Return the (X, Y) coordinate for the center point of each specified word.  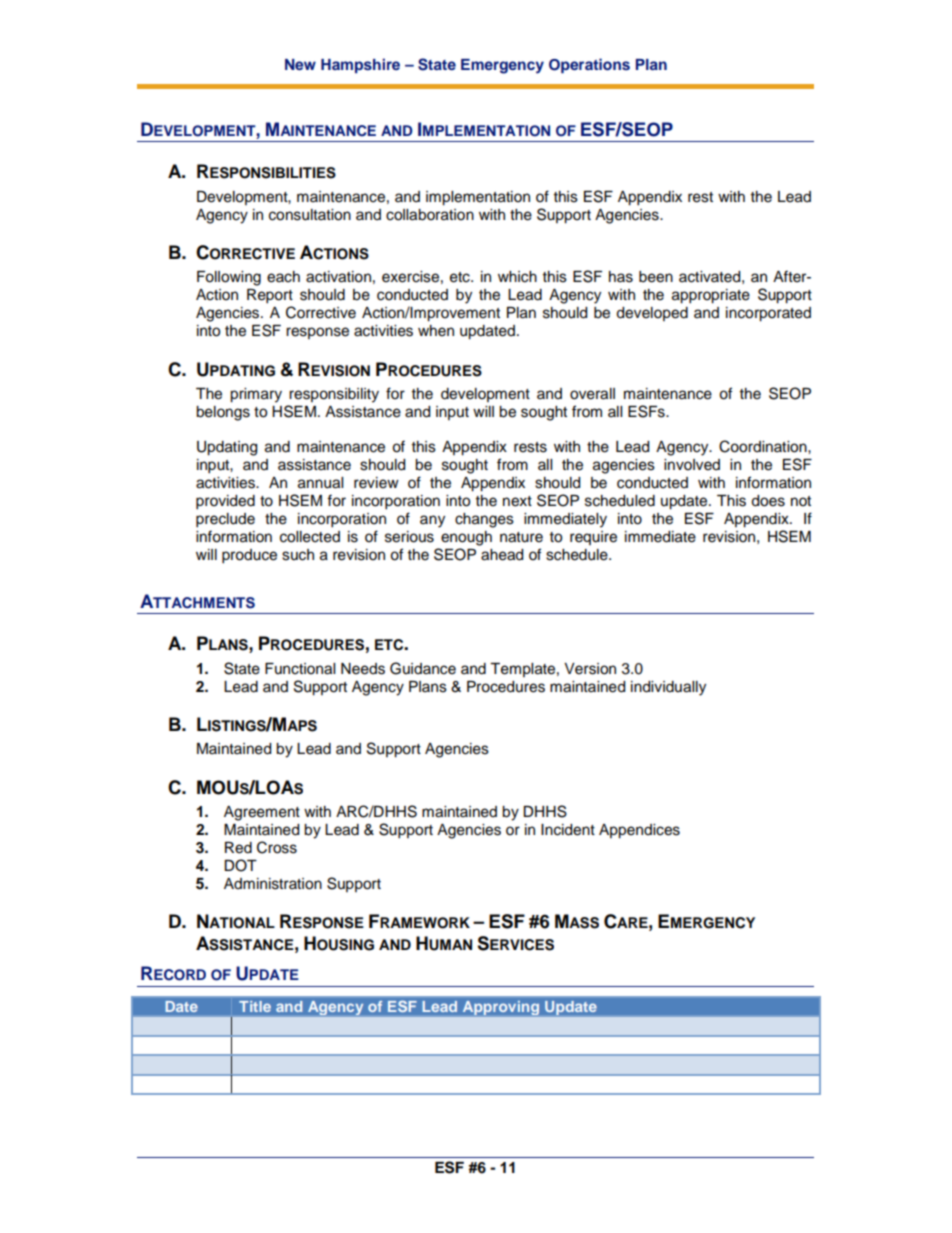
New (300, 64)
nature (521, 537)
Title (255, 1006)
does (768, 501)
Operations (589, 66)
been (656, 277)
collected (310, 537)
